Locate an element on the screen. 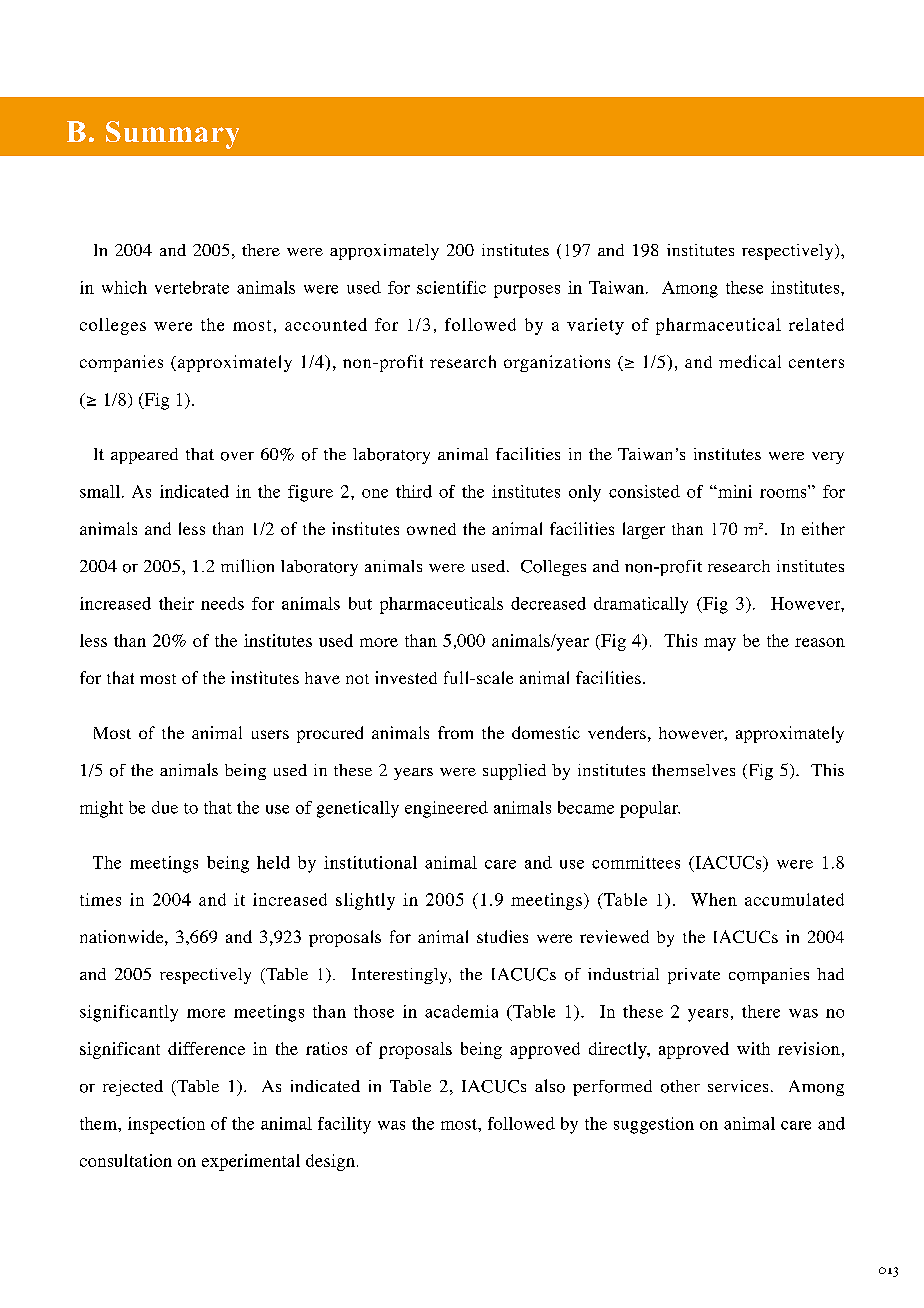 The height and width of the screenshot is (1308, 924). inspection is located at coordinates (166, 1125).
